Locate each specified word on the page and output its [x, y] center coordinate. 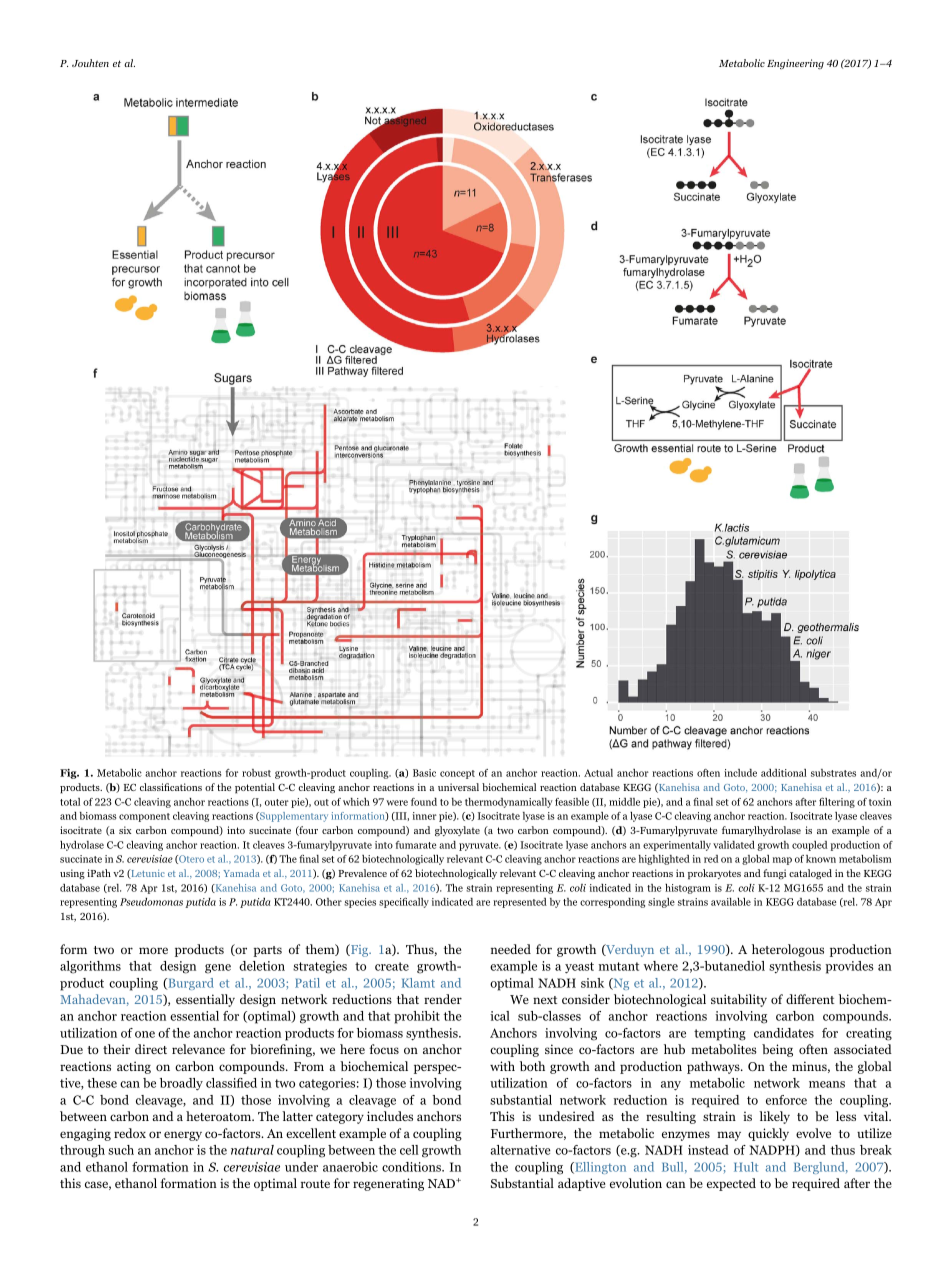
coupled [809, 846]
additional [784, 773]
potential [255, 788]
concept [457, 774]
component [144, 817]
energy [183, 1136]
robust [256, 773]
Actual [598, 773]
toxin [880, 802]
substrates [833, 773]
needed [511, 949]
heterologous [788, 950]
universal [458, 787]
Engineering [795, 64]
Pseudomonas [151, 902]
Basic [424, 773]
